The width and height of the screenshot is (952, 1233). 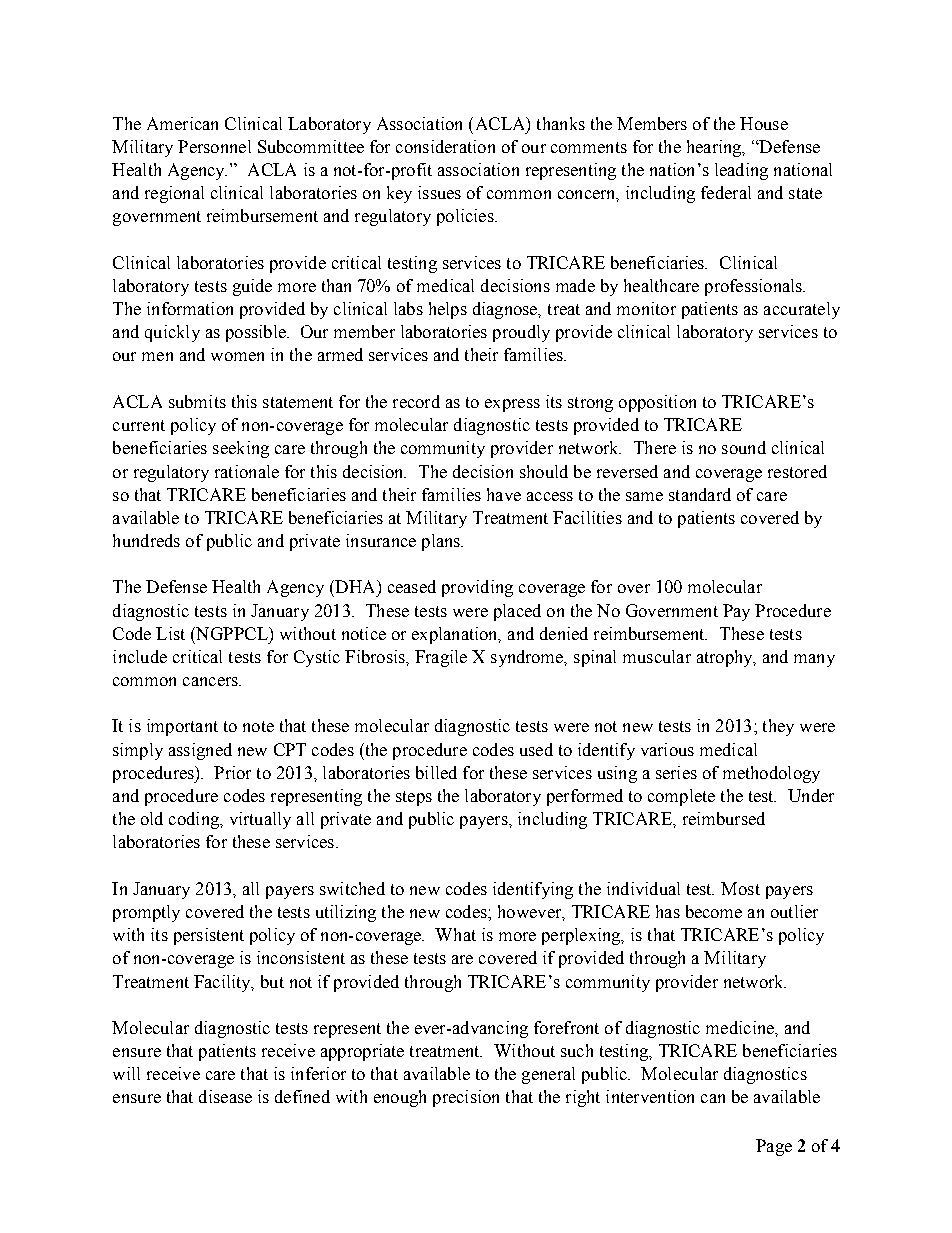 I want to click on have, so click(x=504, y=494).
